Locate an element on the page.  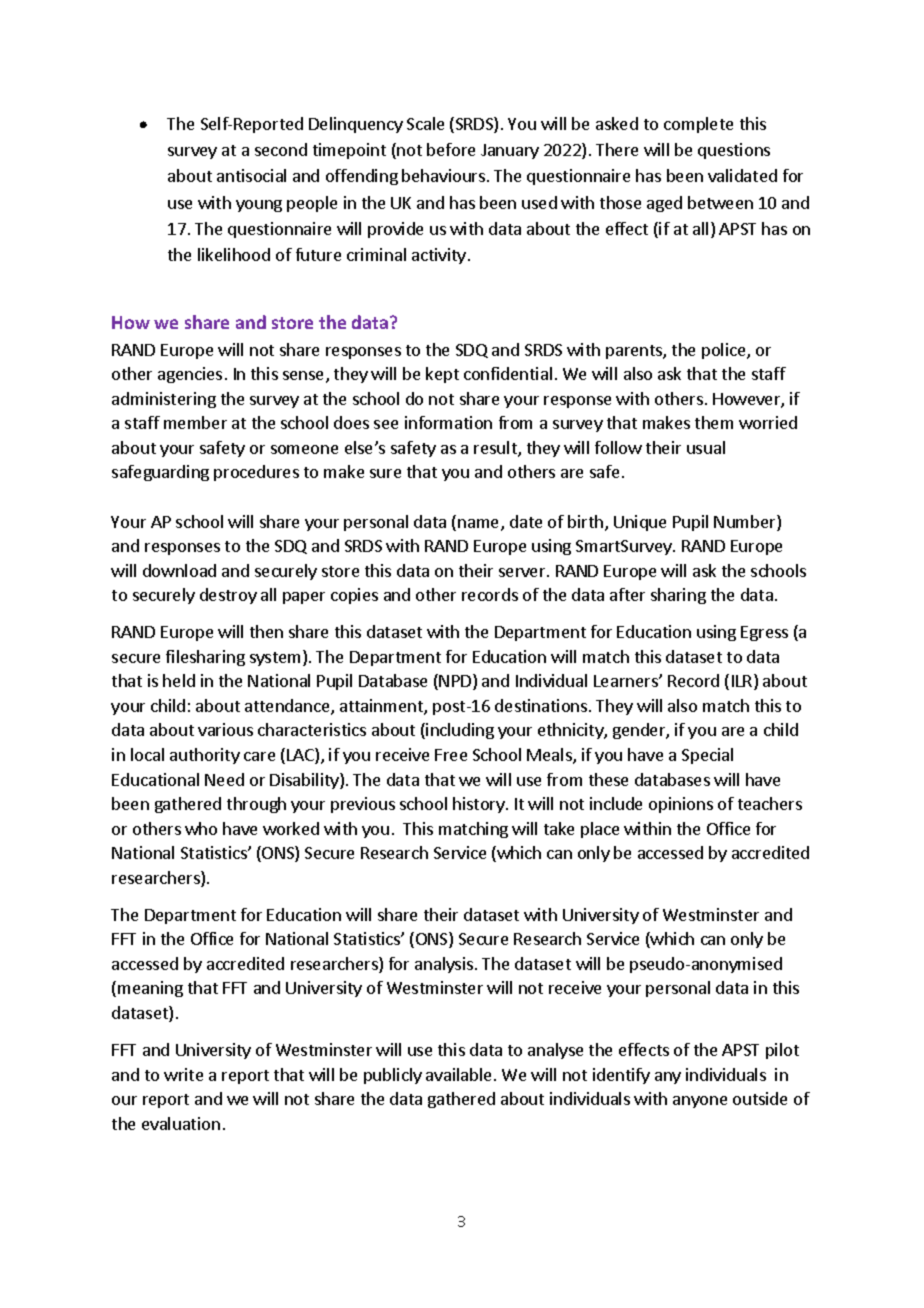
questions is located at coordinates (734, 151).
